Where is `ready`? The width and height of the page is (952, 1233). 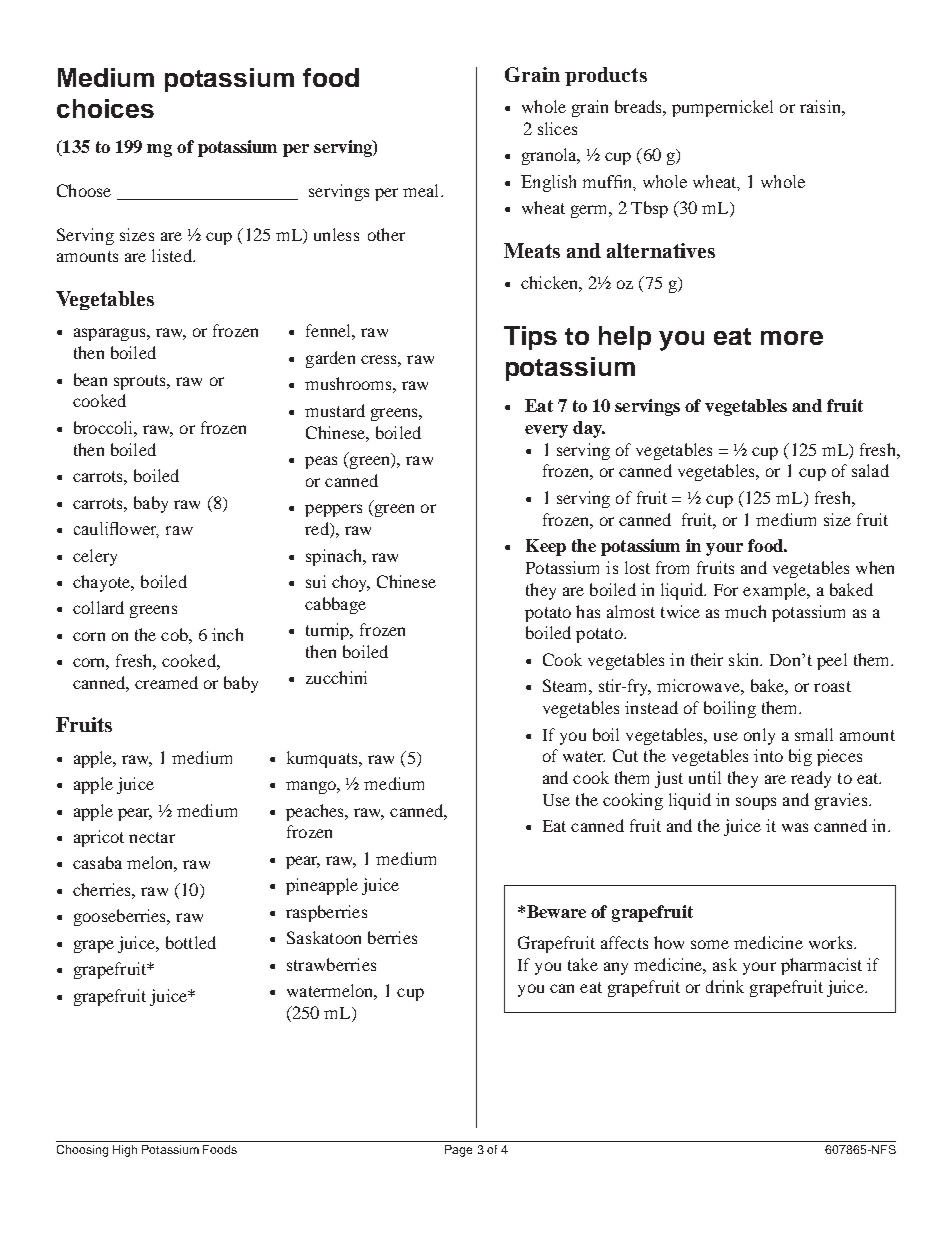
ready is located at coordinates (811, 779).
